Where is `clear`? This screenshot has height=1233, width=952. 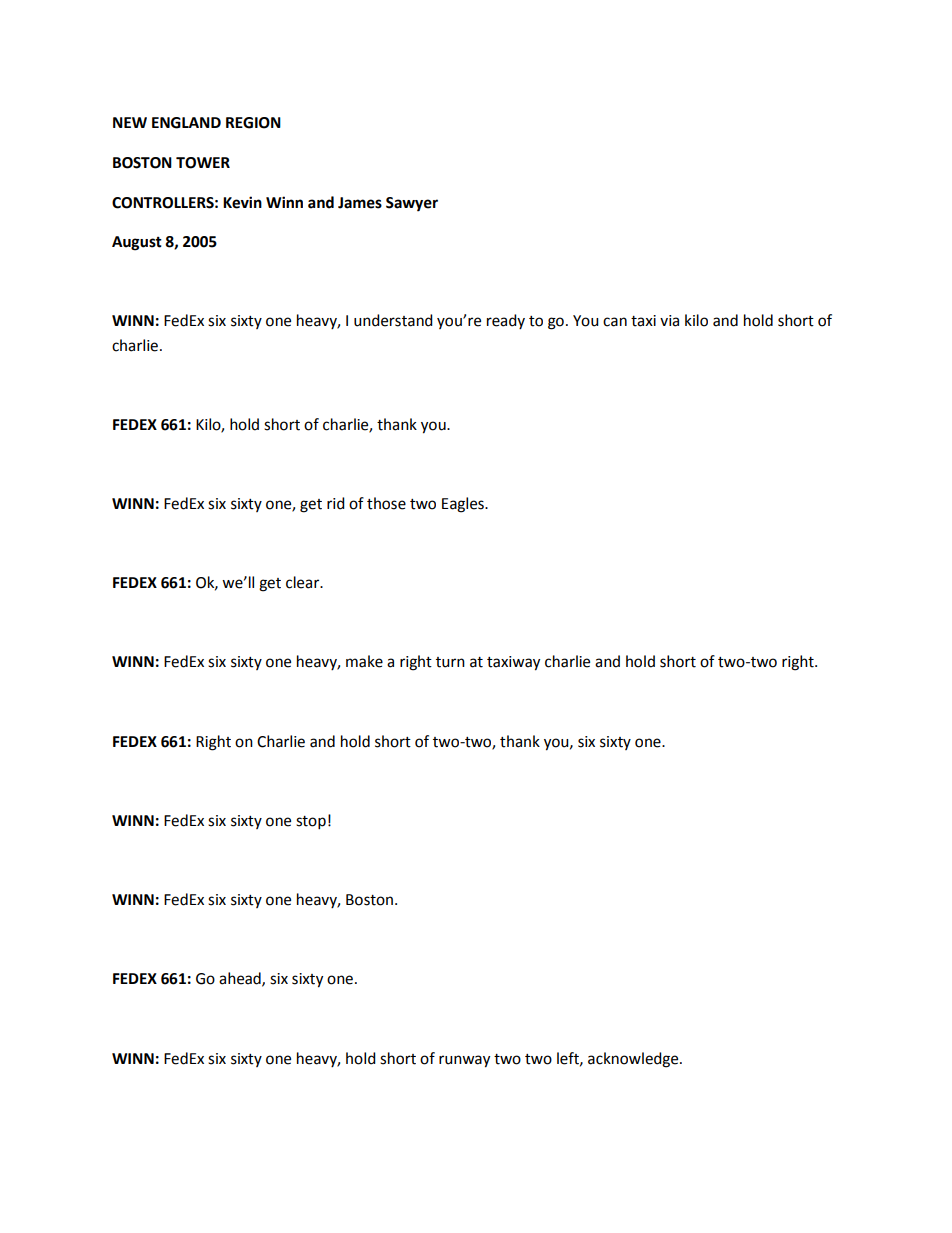
clear is located at coordinates (304, 582).
